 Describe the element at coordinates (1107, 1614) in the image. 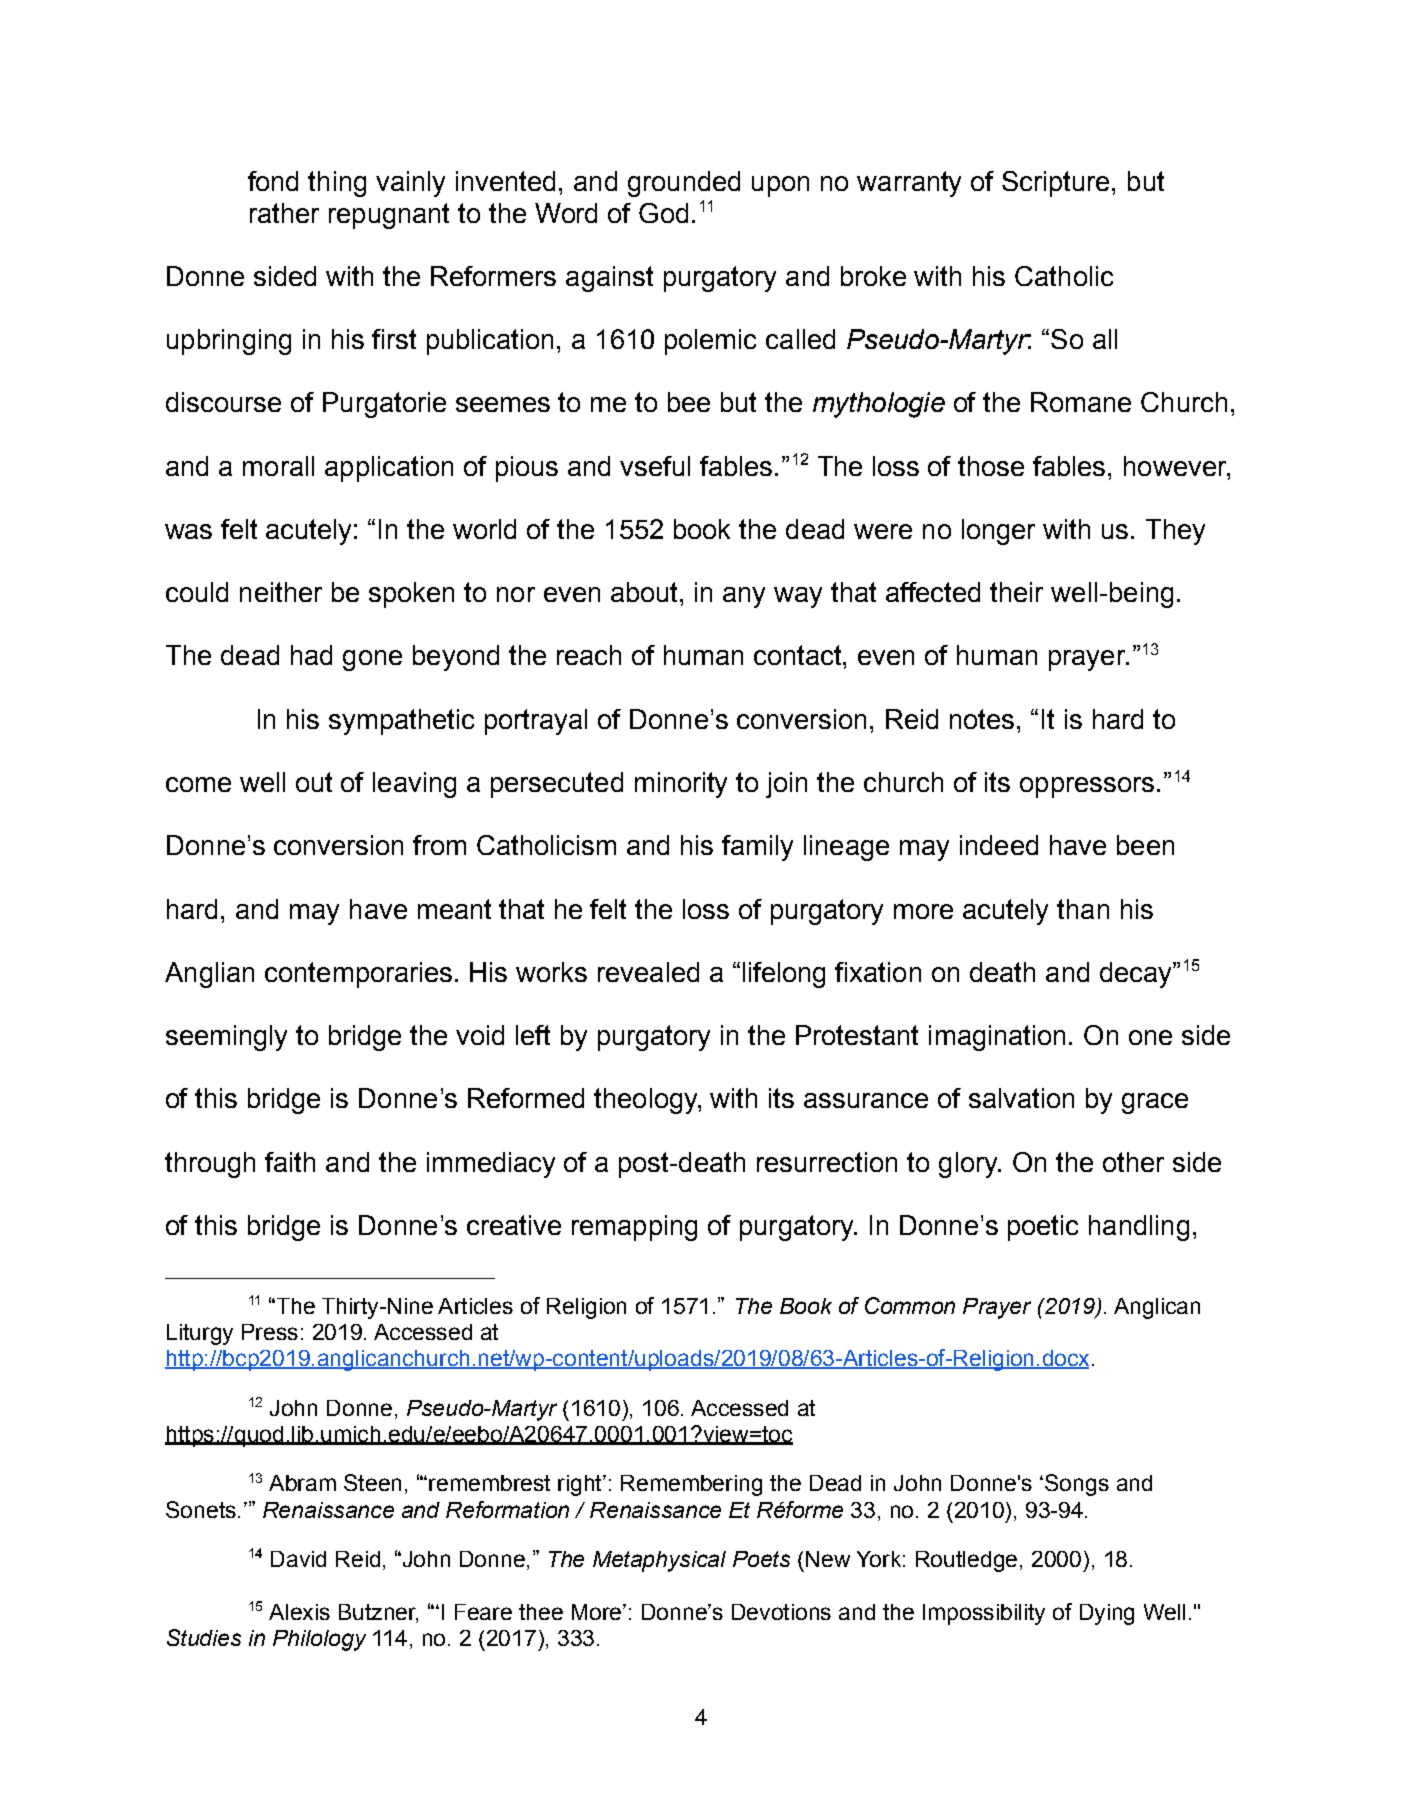

I see `Dying` at that location.
